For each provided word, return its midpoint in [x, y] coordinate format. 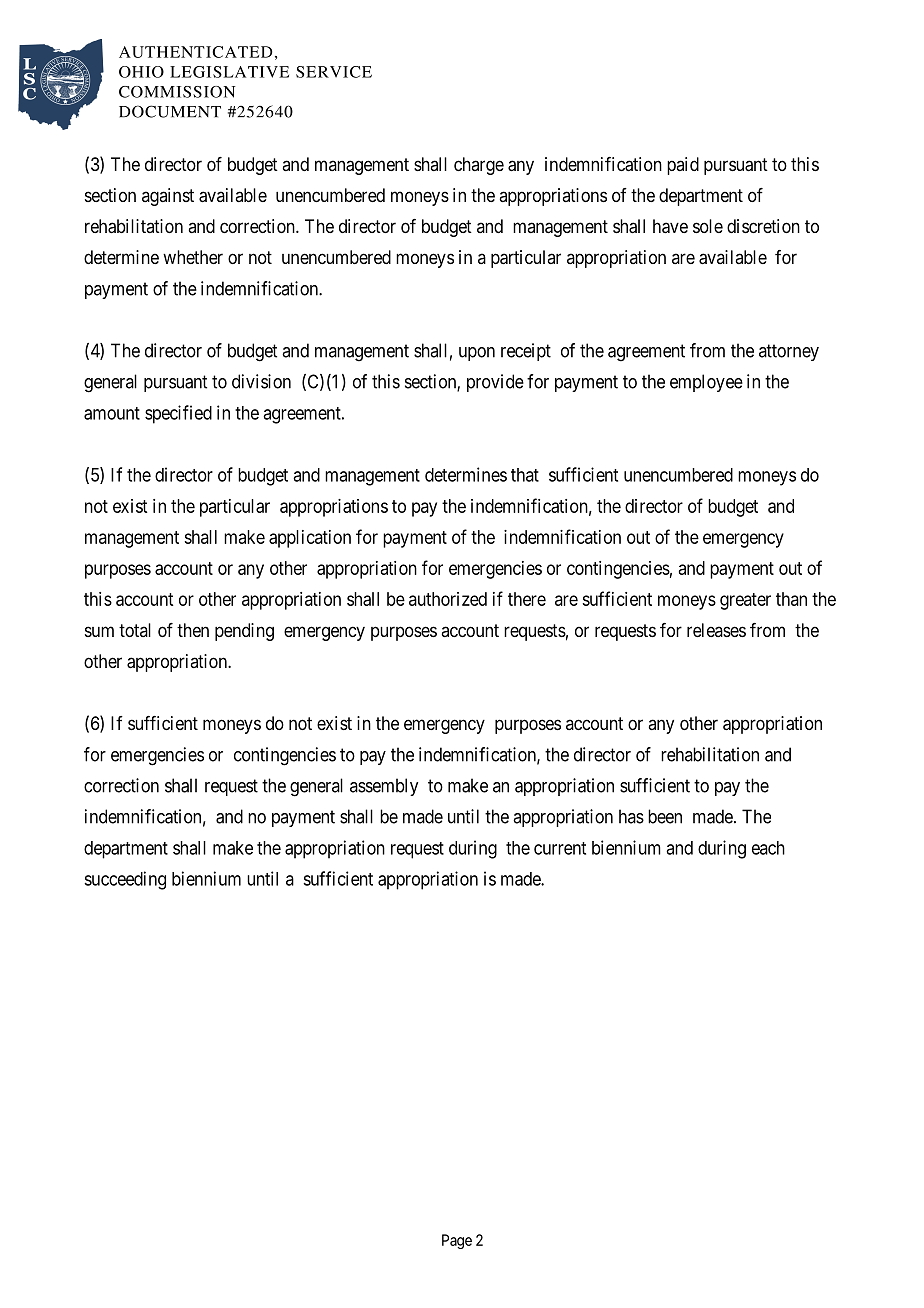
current [560, 848]
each [768, 848]
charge [479, 166]
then [193, 630]
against [168, 197]
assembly [384, 787]
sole [708, 226]
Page [457, 1241]
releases [716, 630]
